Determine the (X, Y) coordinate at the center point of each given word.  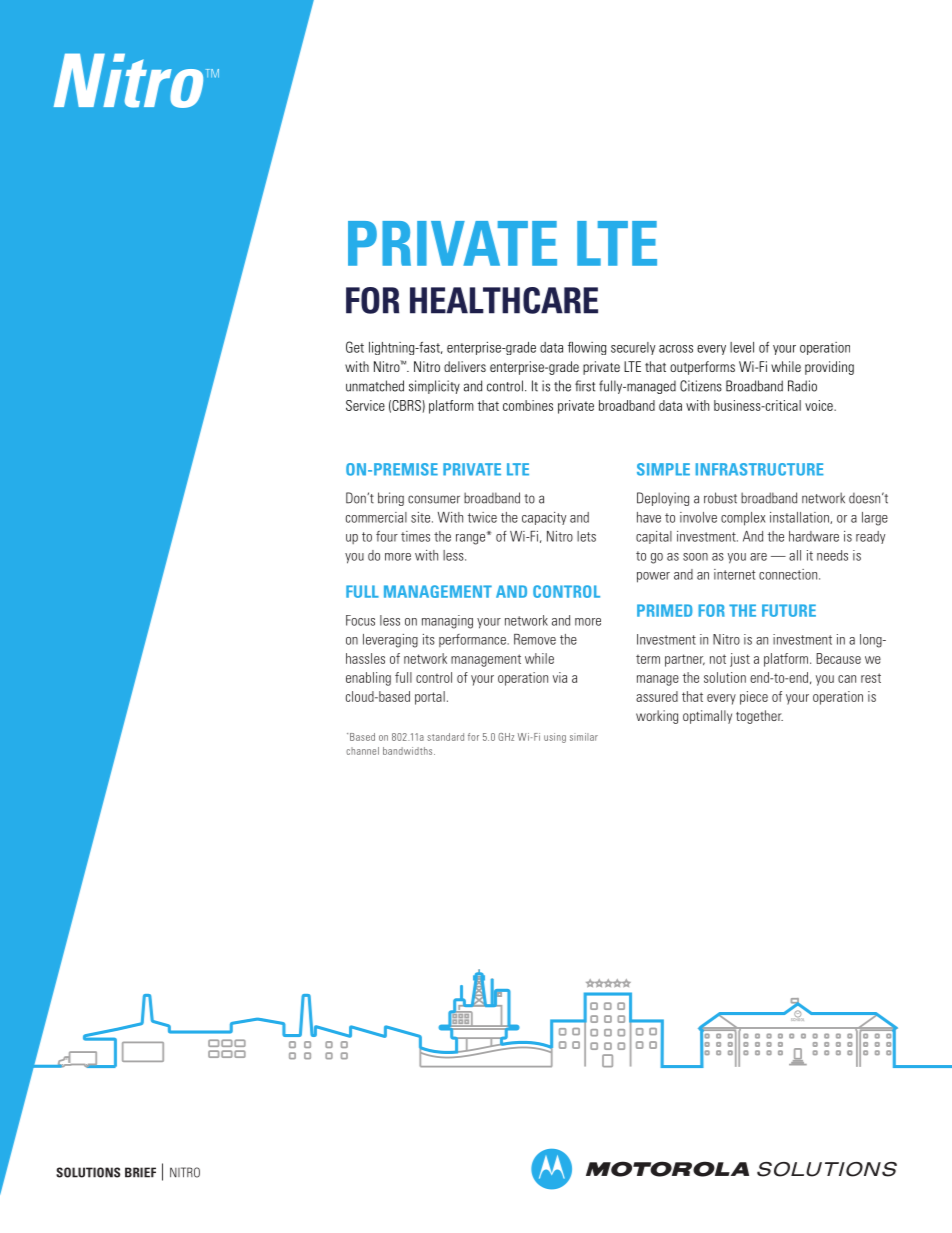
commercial (376, 517)
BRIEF (140, 1172)
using (555, 738)
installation (800, 518)
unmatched (375, 386)
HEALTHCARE (504, 300)
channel (362, 751)
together (759, 717)
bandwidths (409, 751)
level (742, 347)
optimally (707, 717)
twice (482, 517)
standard (445, 737)
